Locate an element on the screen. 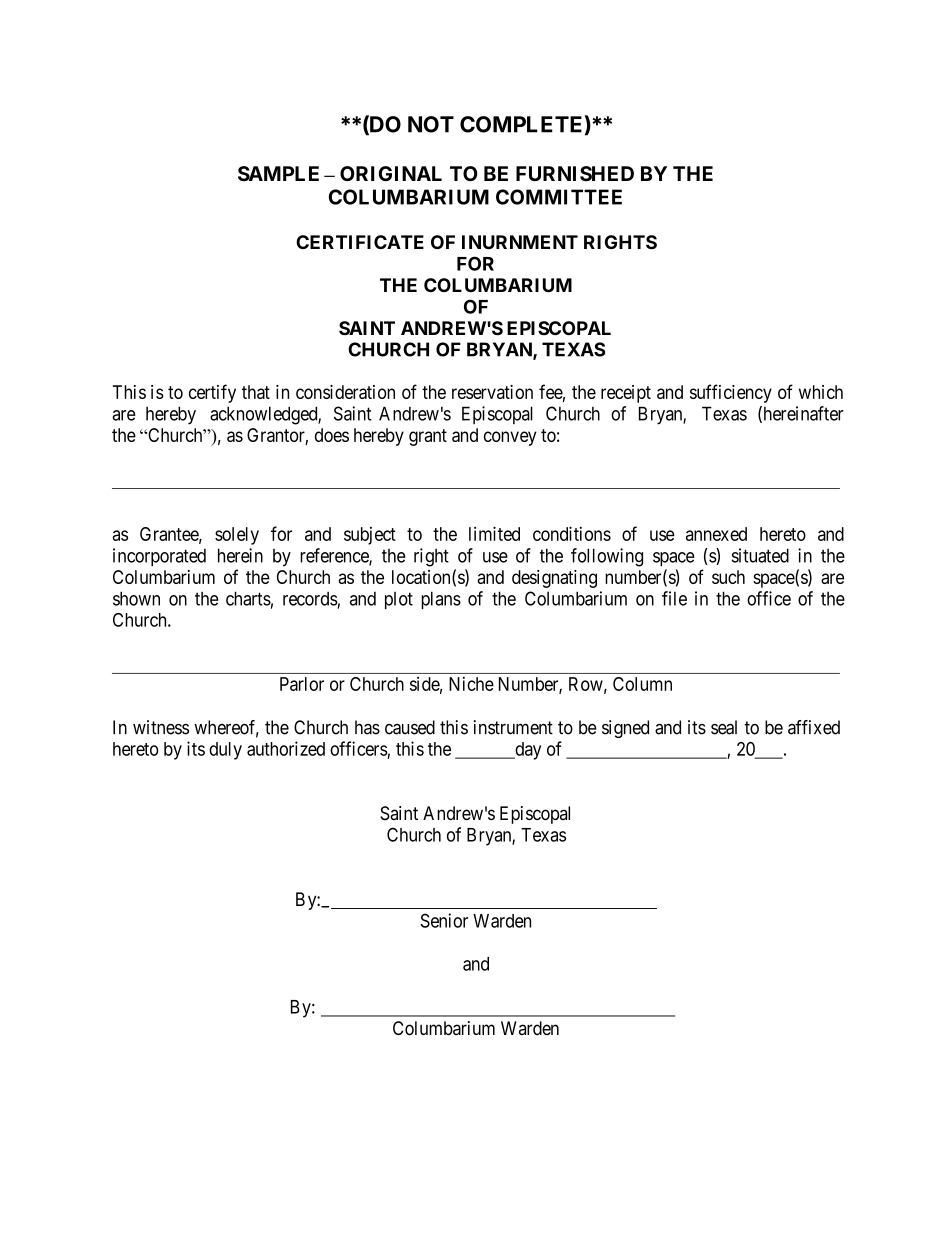 This screenshot has height=1233, width=952. seal is located at coordinates (724, 727).
